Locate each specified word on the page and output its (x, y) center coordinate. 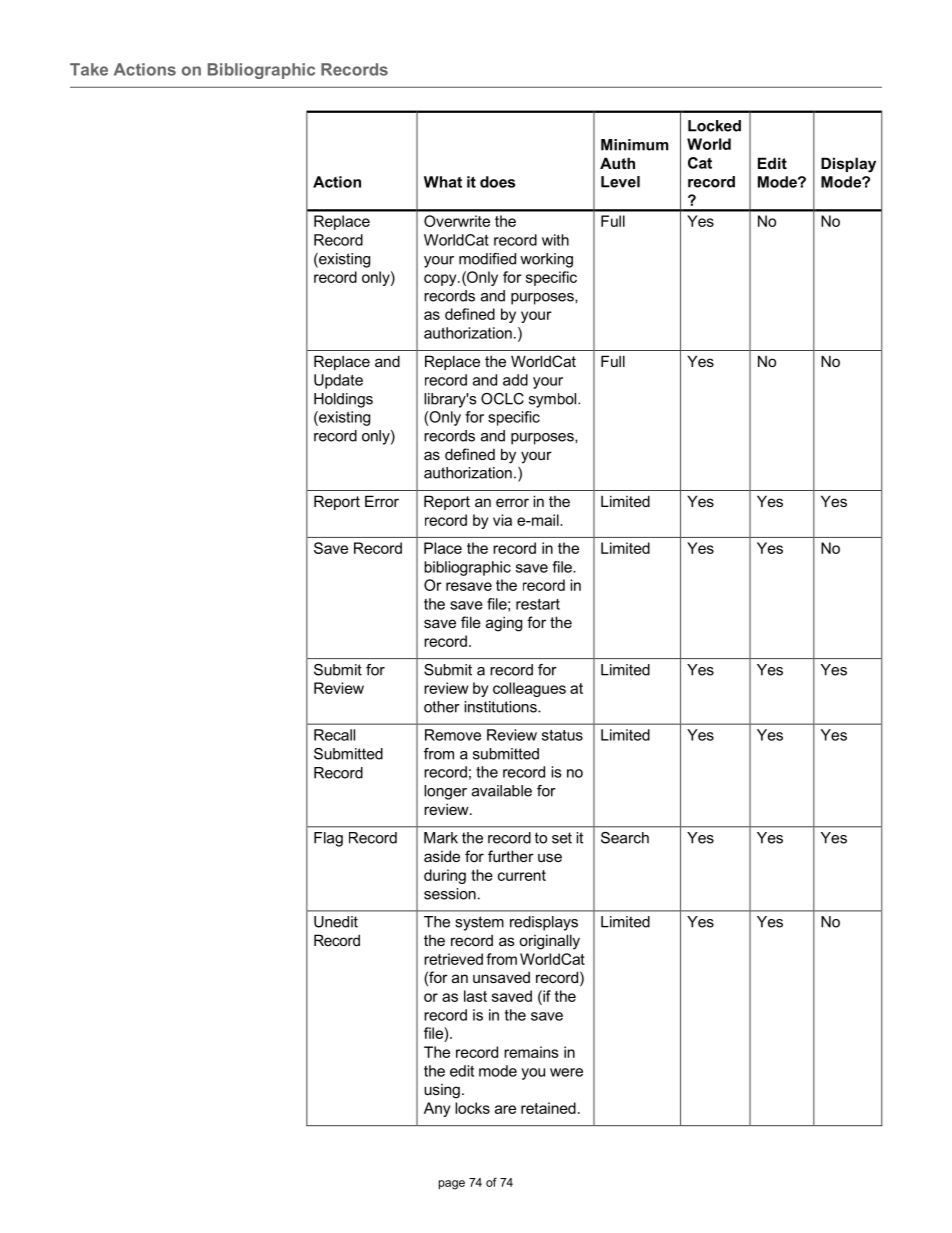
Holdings (343, 400)
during (445, 876)
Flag (328, 839)
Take (89, 69)
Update (338, 381)
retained (548, 1108)
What (443, 182)
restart (538, 604)
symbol (554, 400)
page (452, 1185)
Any (437, 1109)
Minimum (634, 145)
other (442, 707)
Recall (334, 735)
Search (625, 838)
